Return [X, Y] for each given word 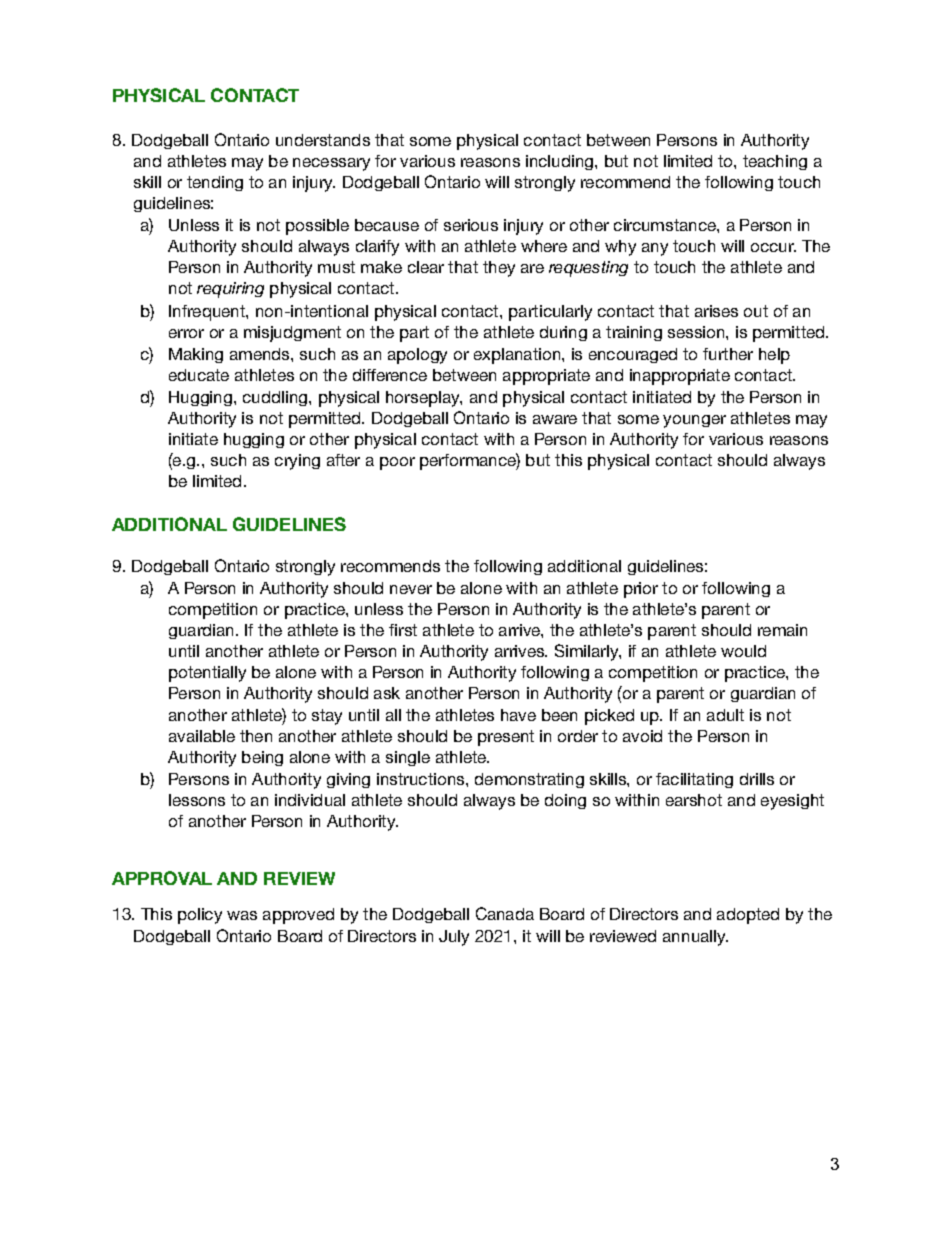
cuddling [275, 398]
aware [555, 419]
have [518, 715]
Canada [505, 913]
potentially [207, 674]
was [242, 915]
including [559, 162]
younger [694, 421]
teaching [775, 162]
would [743, 651]
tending [215, 183]
